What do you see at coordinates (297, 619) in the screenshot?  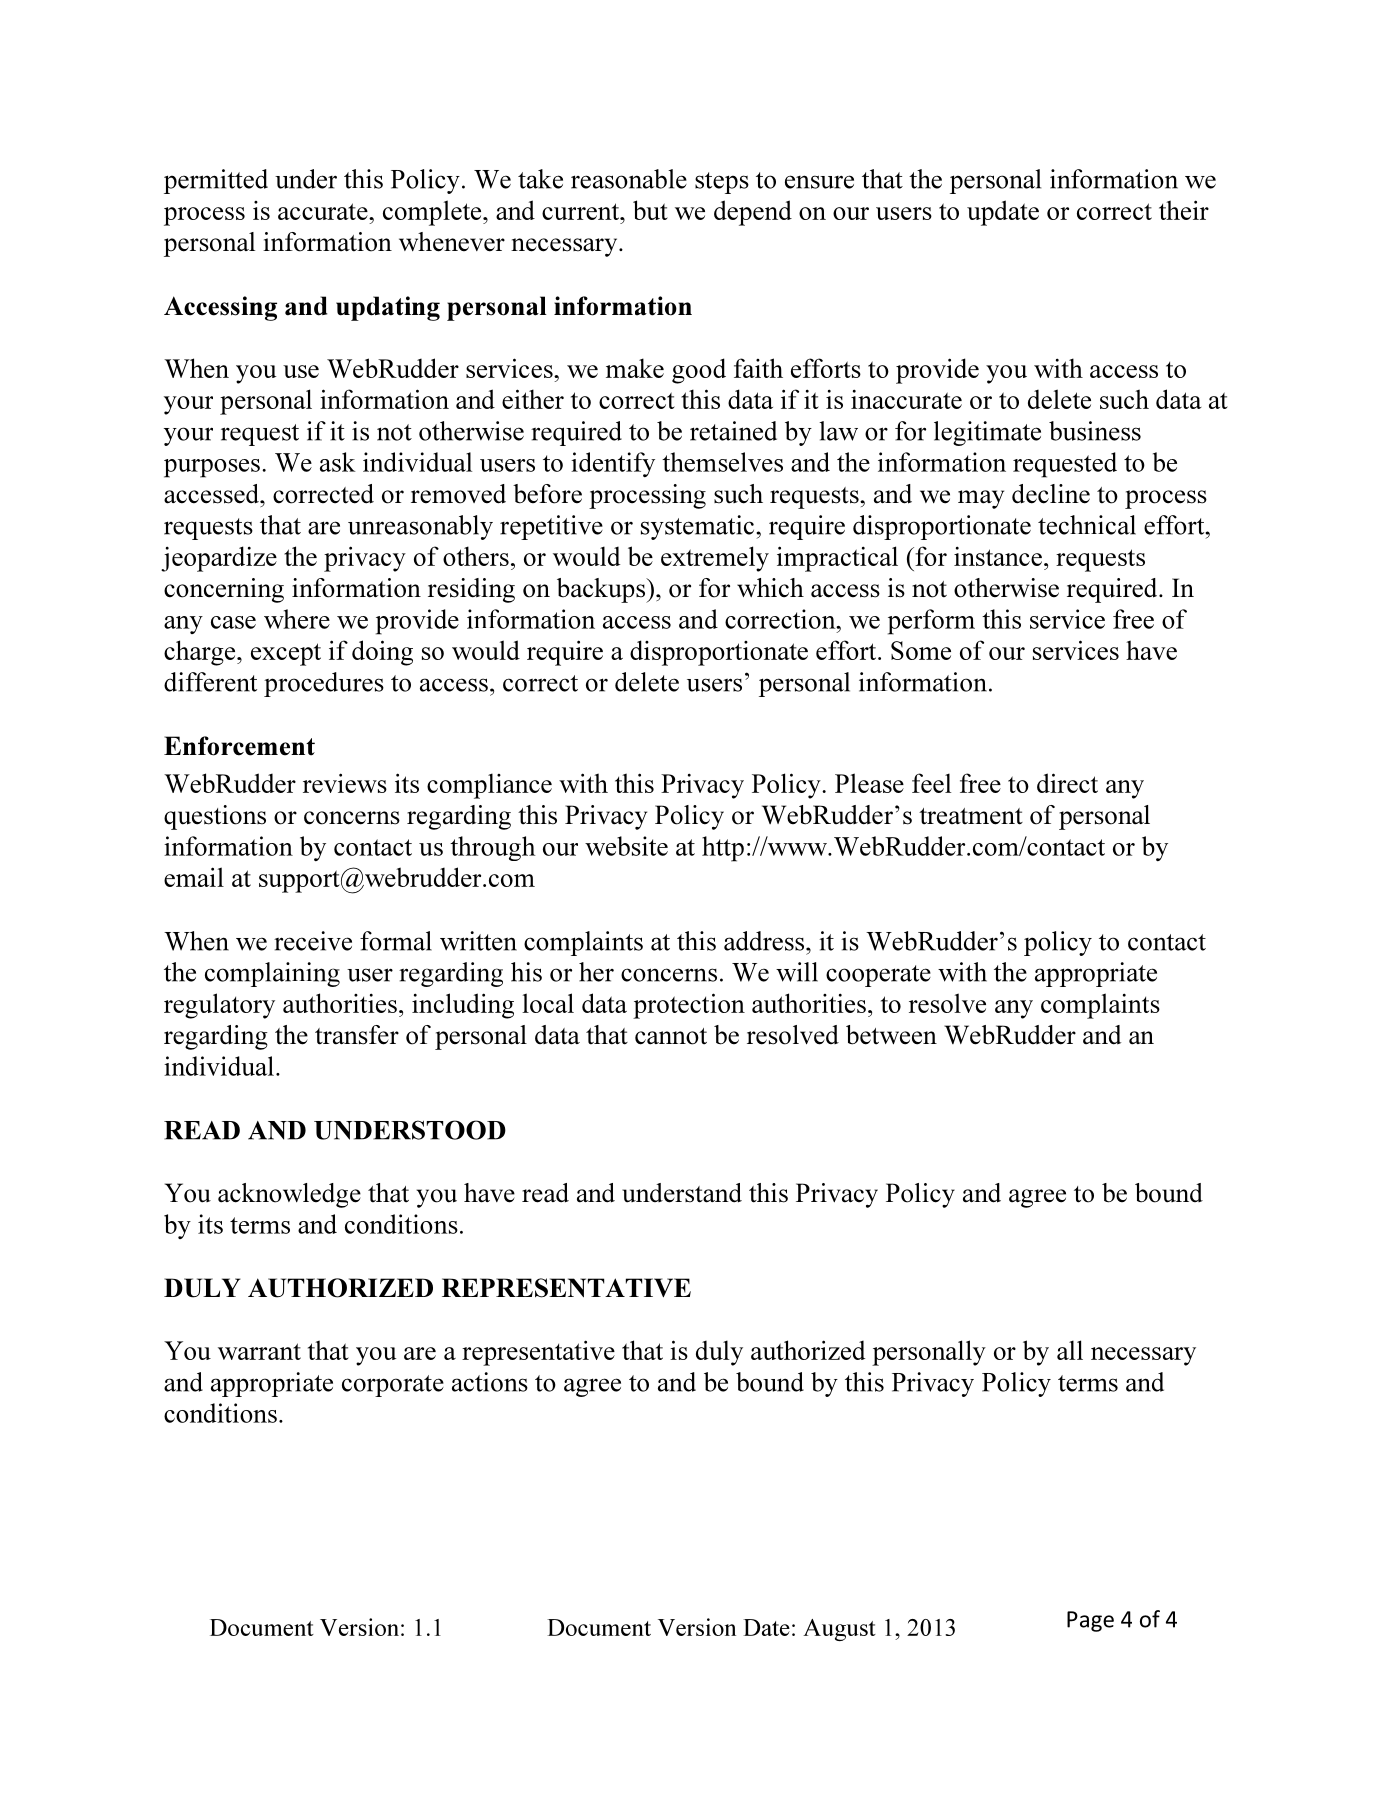 I see `where` at bounding box center [297, 619].
